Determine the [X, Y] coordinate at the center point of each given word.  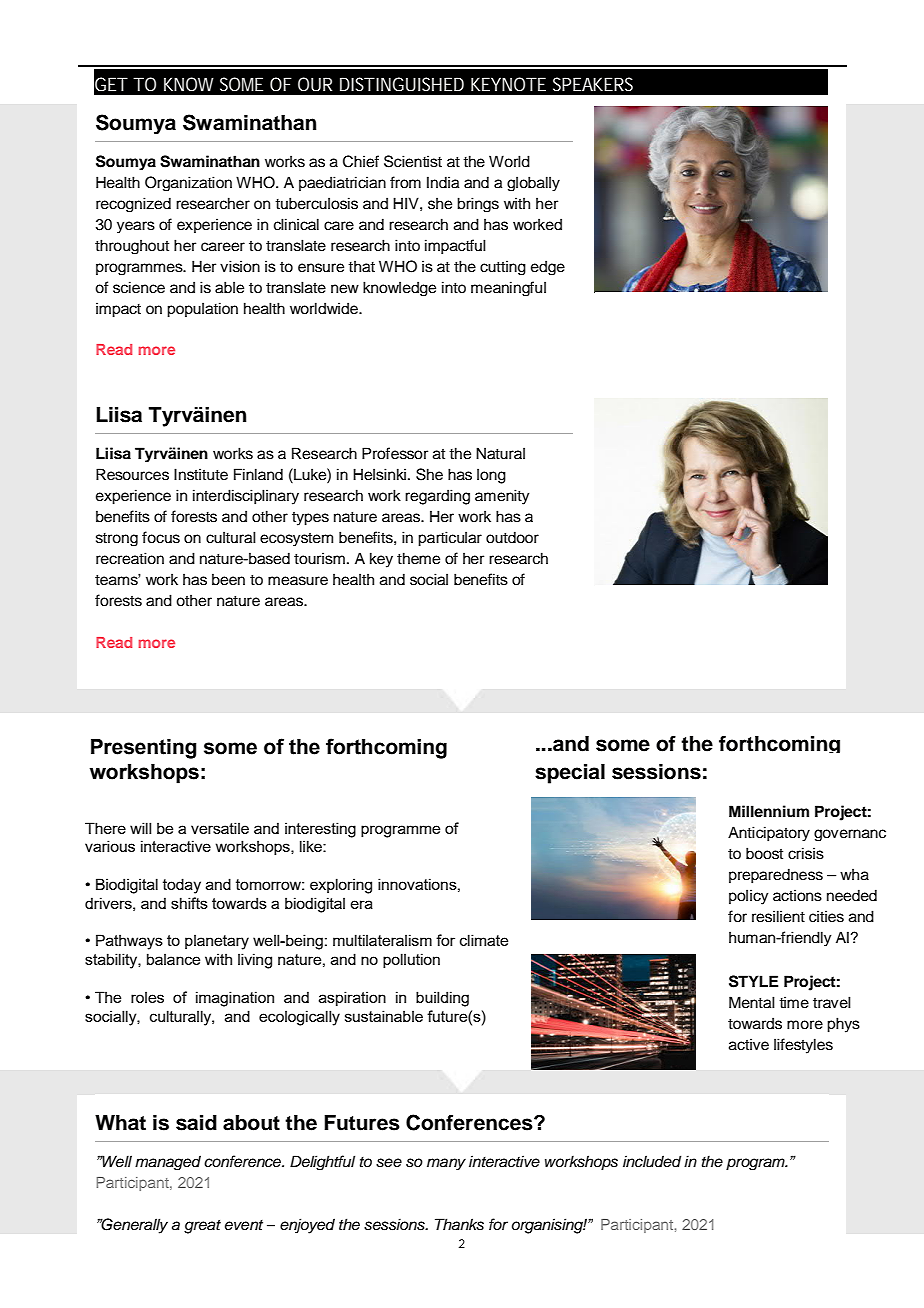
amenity [502, 497]
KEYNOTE [508, 84]
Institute [201, 474]
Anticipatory [769, 834]
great [202, 1227]
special [570, 774]
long [491, 476]
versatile [220, 828]
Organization [188, 183]
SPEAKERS [593, 84]
